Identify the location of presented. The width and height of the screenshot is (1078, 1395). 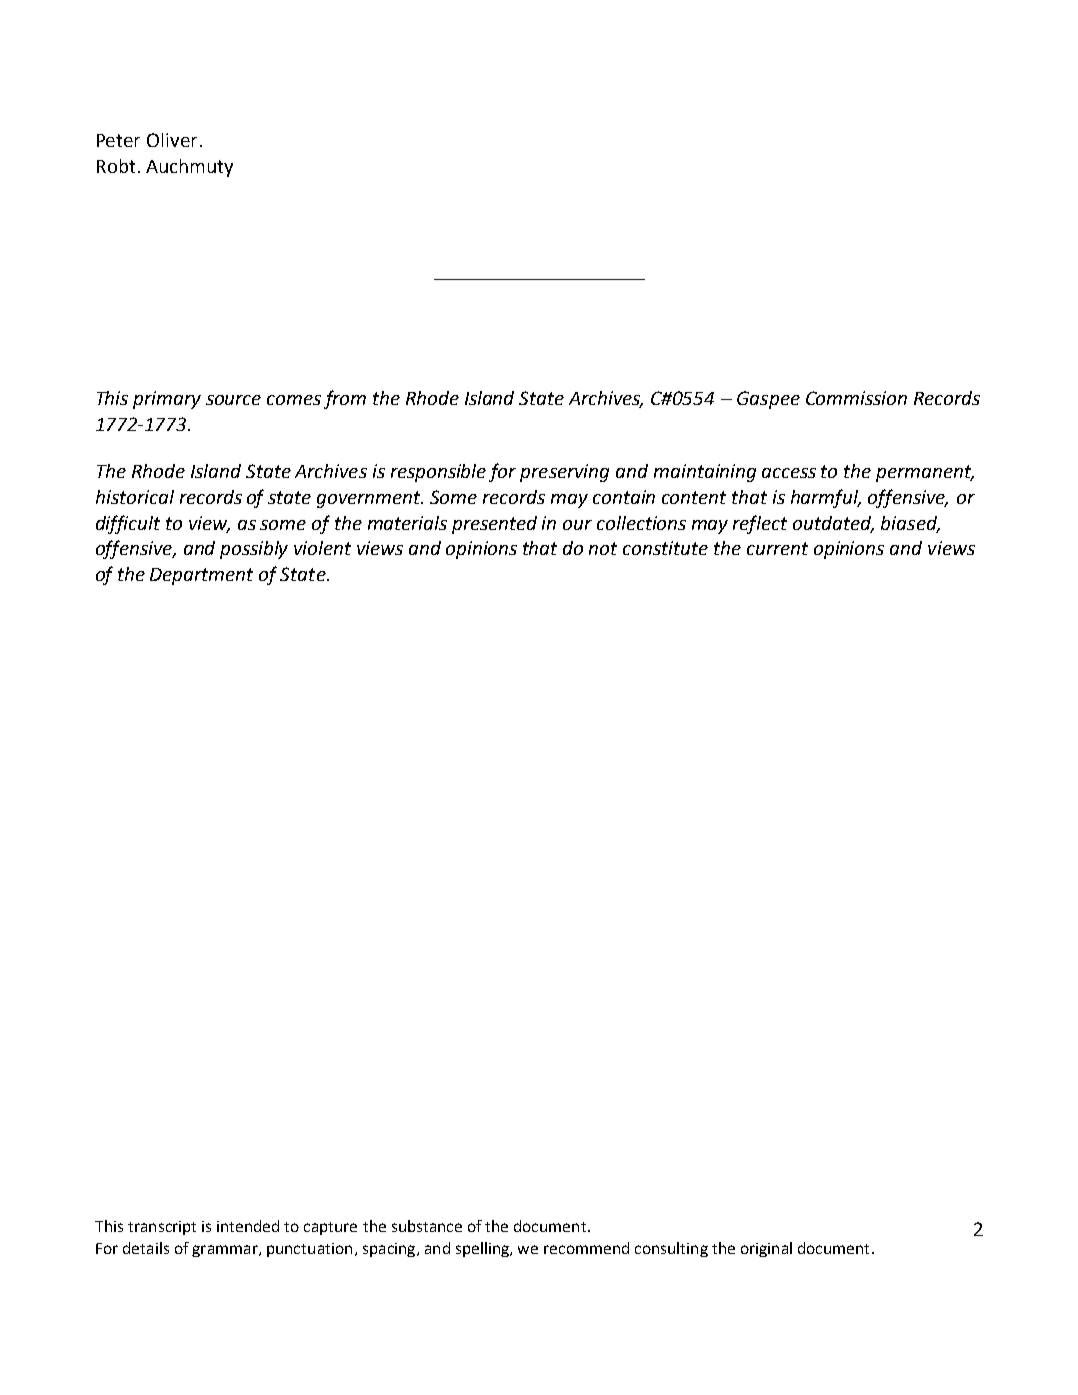
(494, 525).
